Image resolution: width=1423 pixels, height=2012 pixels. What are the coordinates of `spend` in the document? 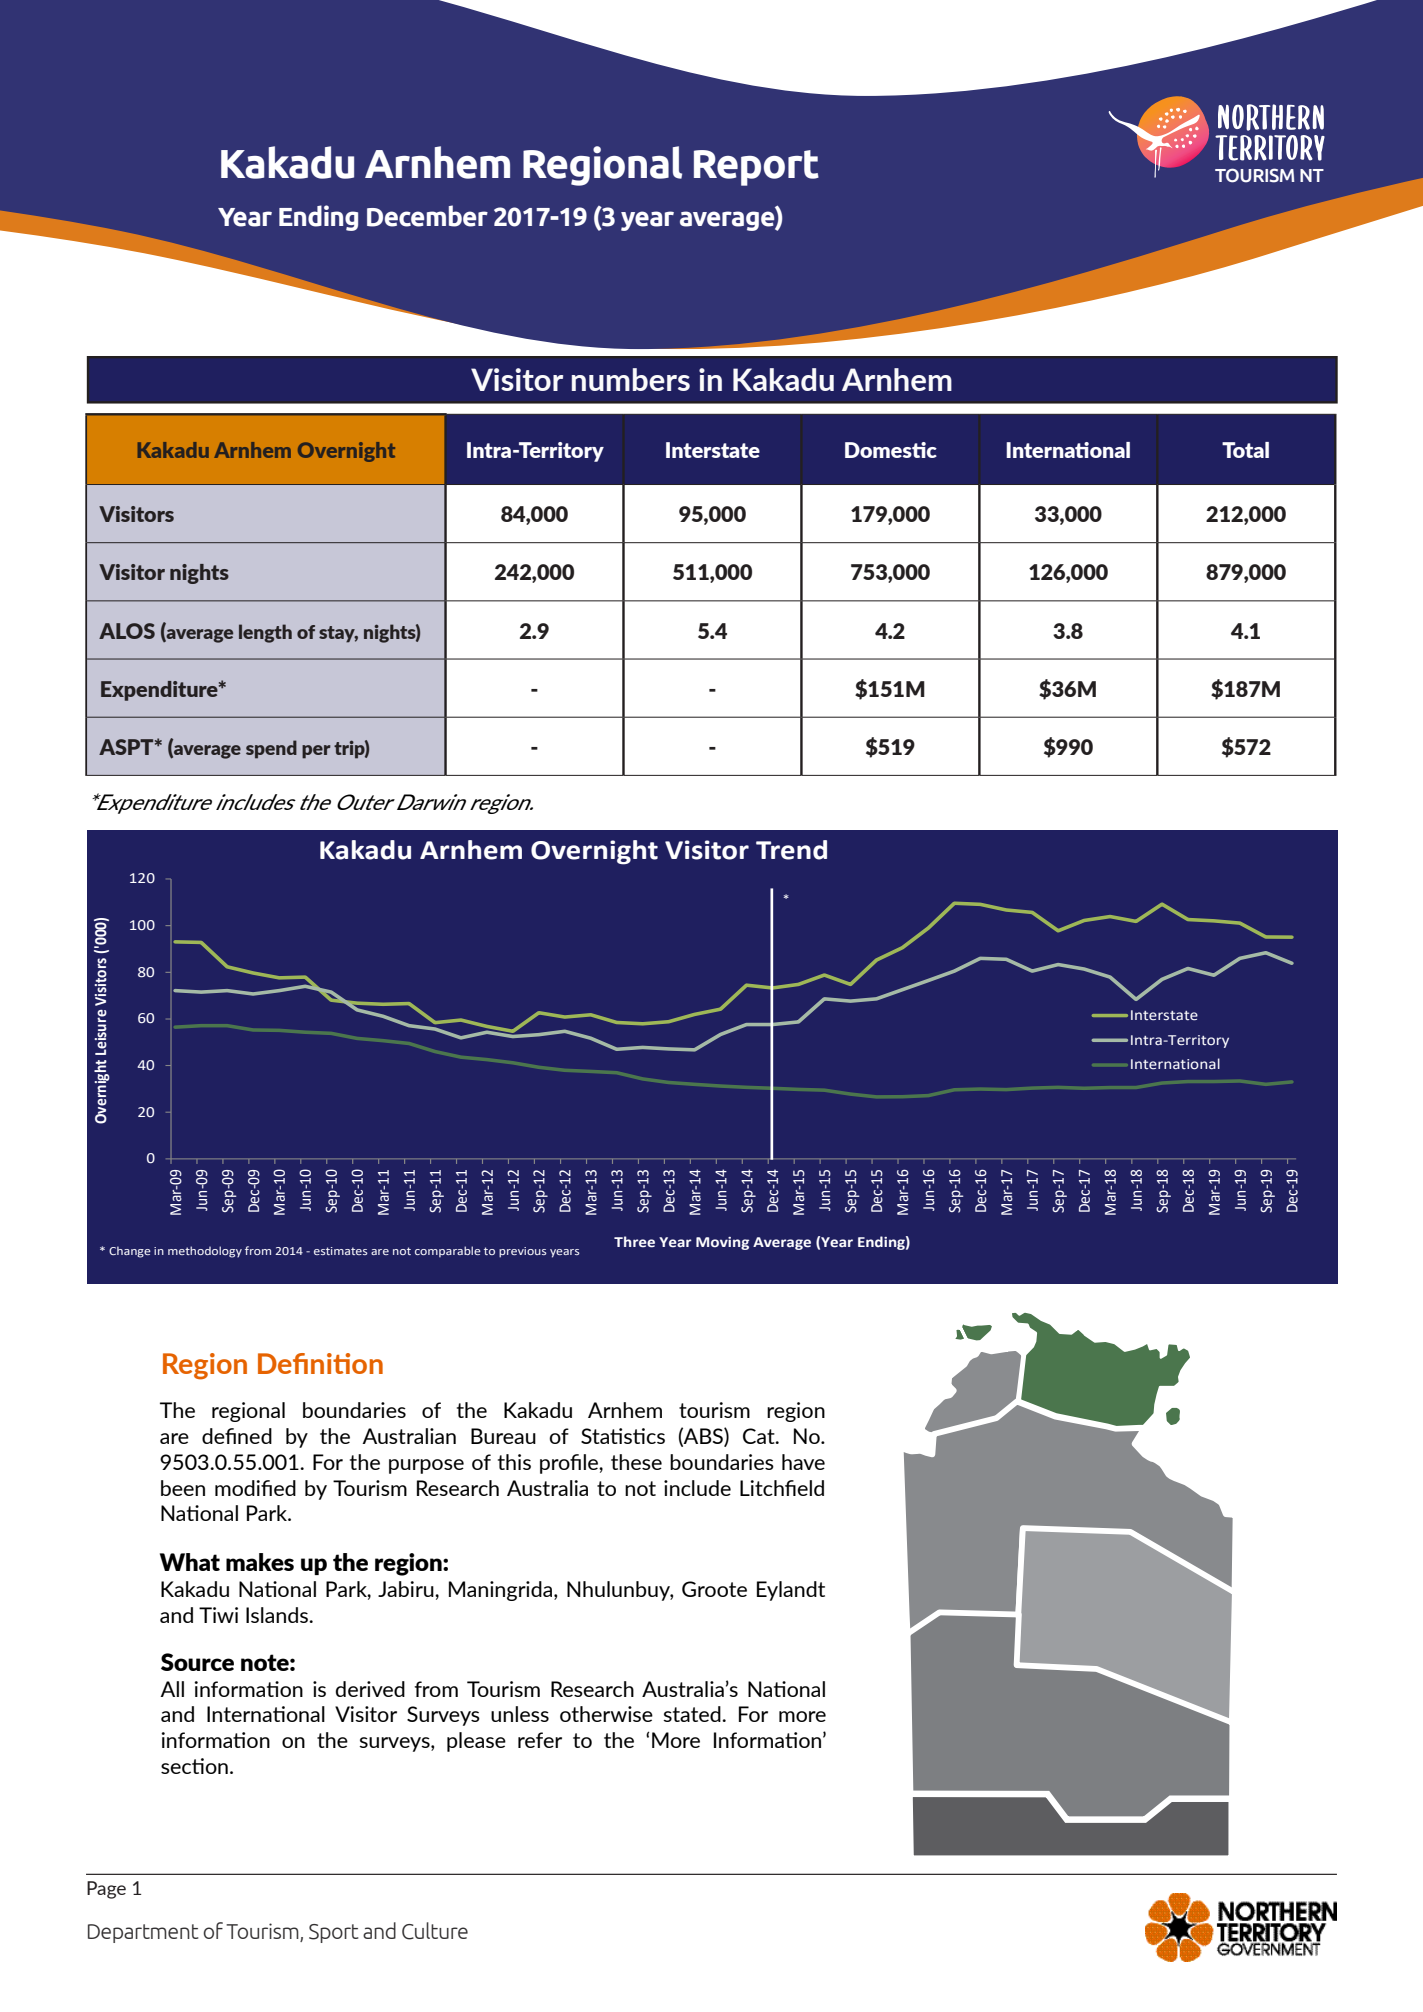 It's located at (271, 749).
